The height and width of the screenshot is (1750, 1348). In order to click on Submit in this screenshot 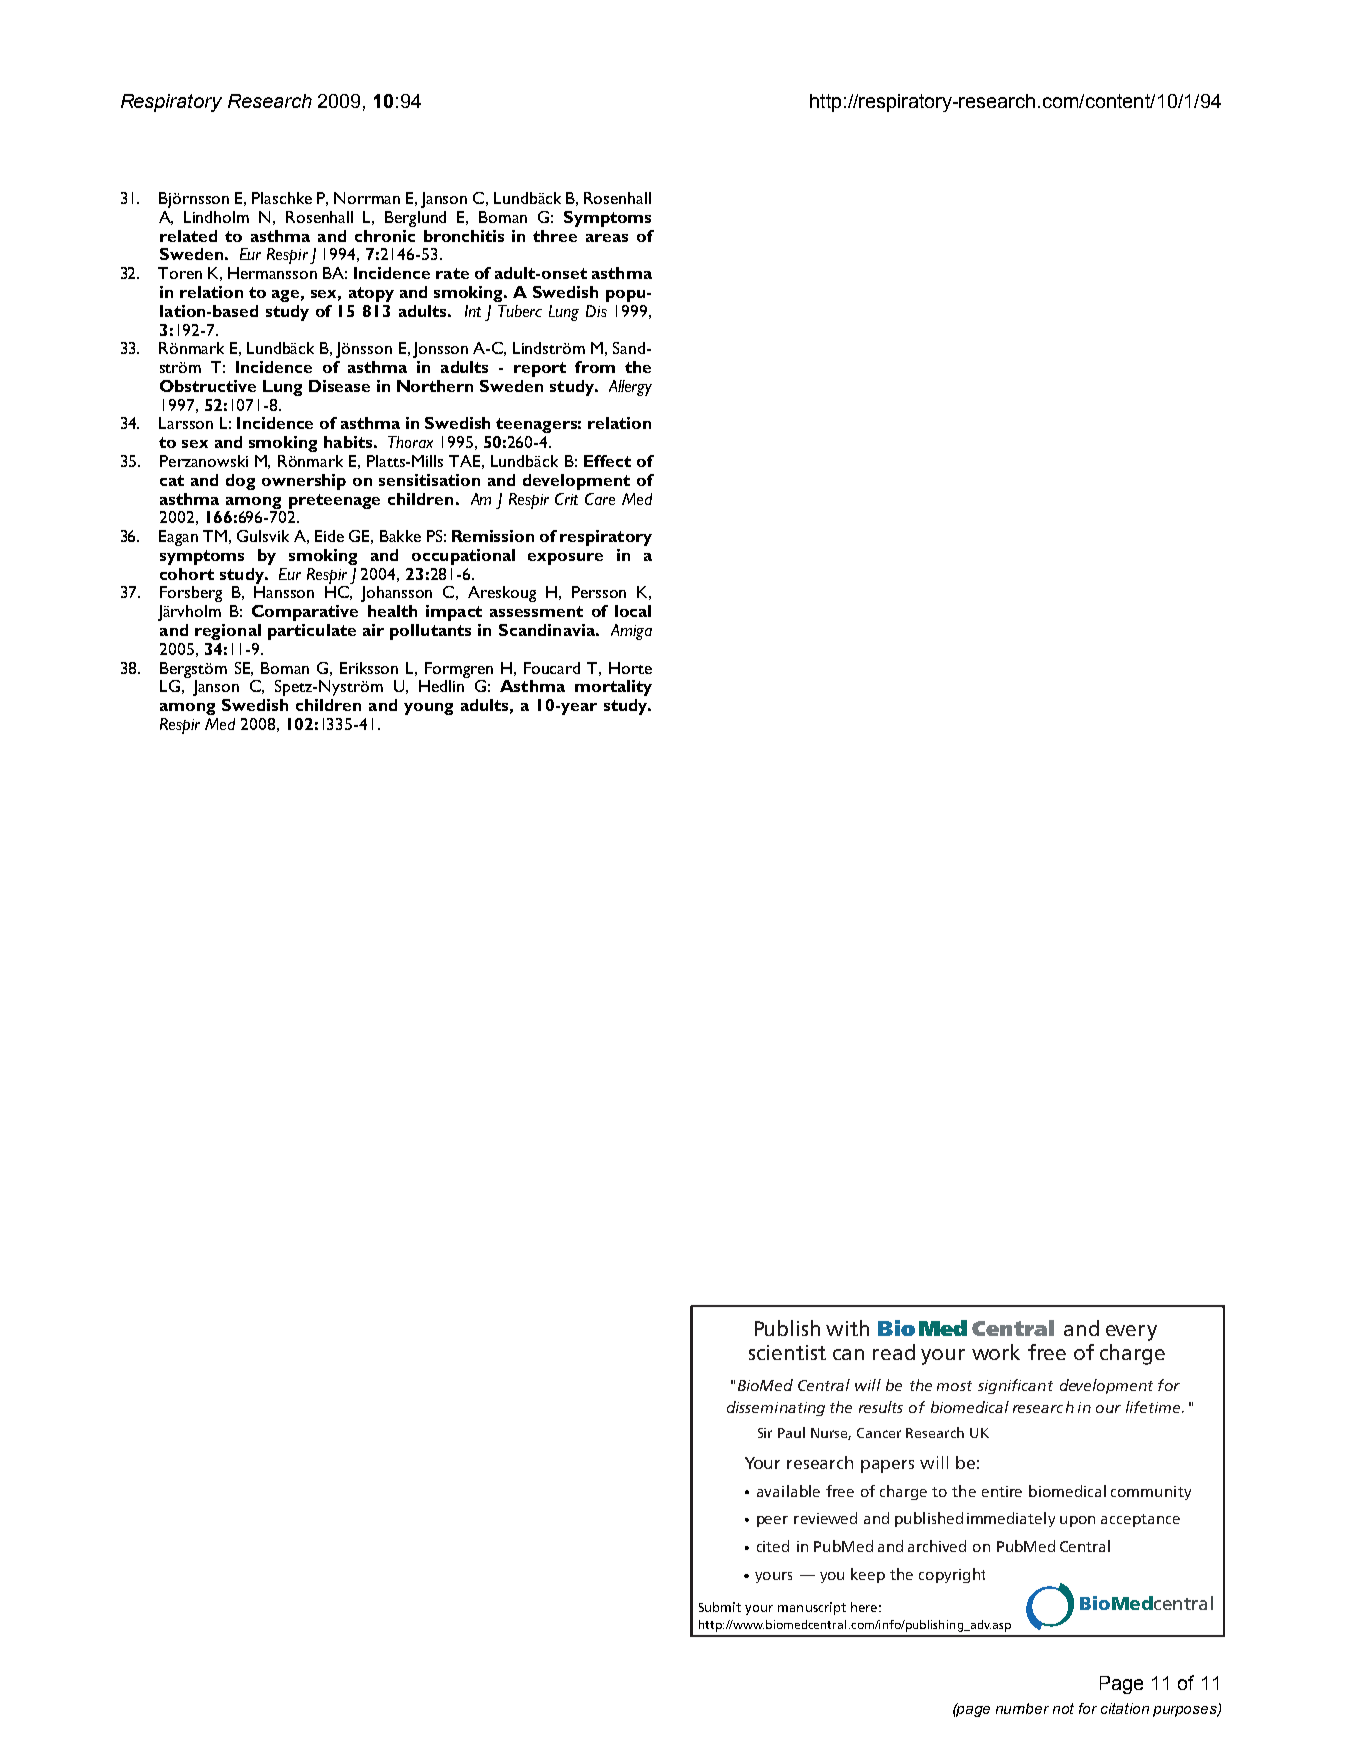, I will do `click(720, 1607)`.
